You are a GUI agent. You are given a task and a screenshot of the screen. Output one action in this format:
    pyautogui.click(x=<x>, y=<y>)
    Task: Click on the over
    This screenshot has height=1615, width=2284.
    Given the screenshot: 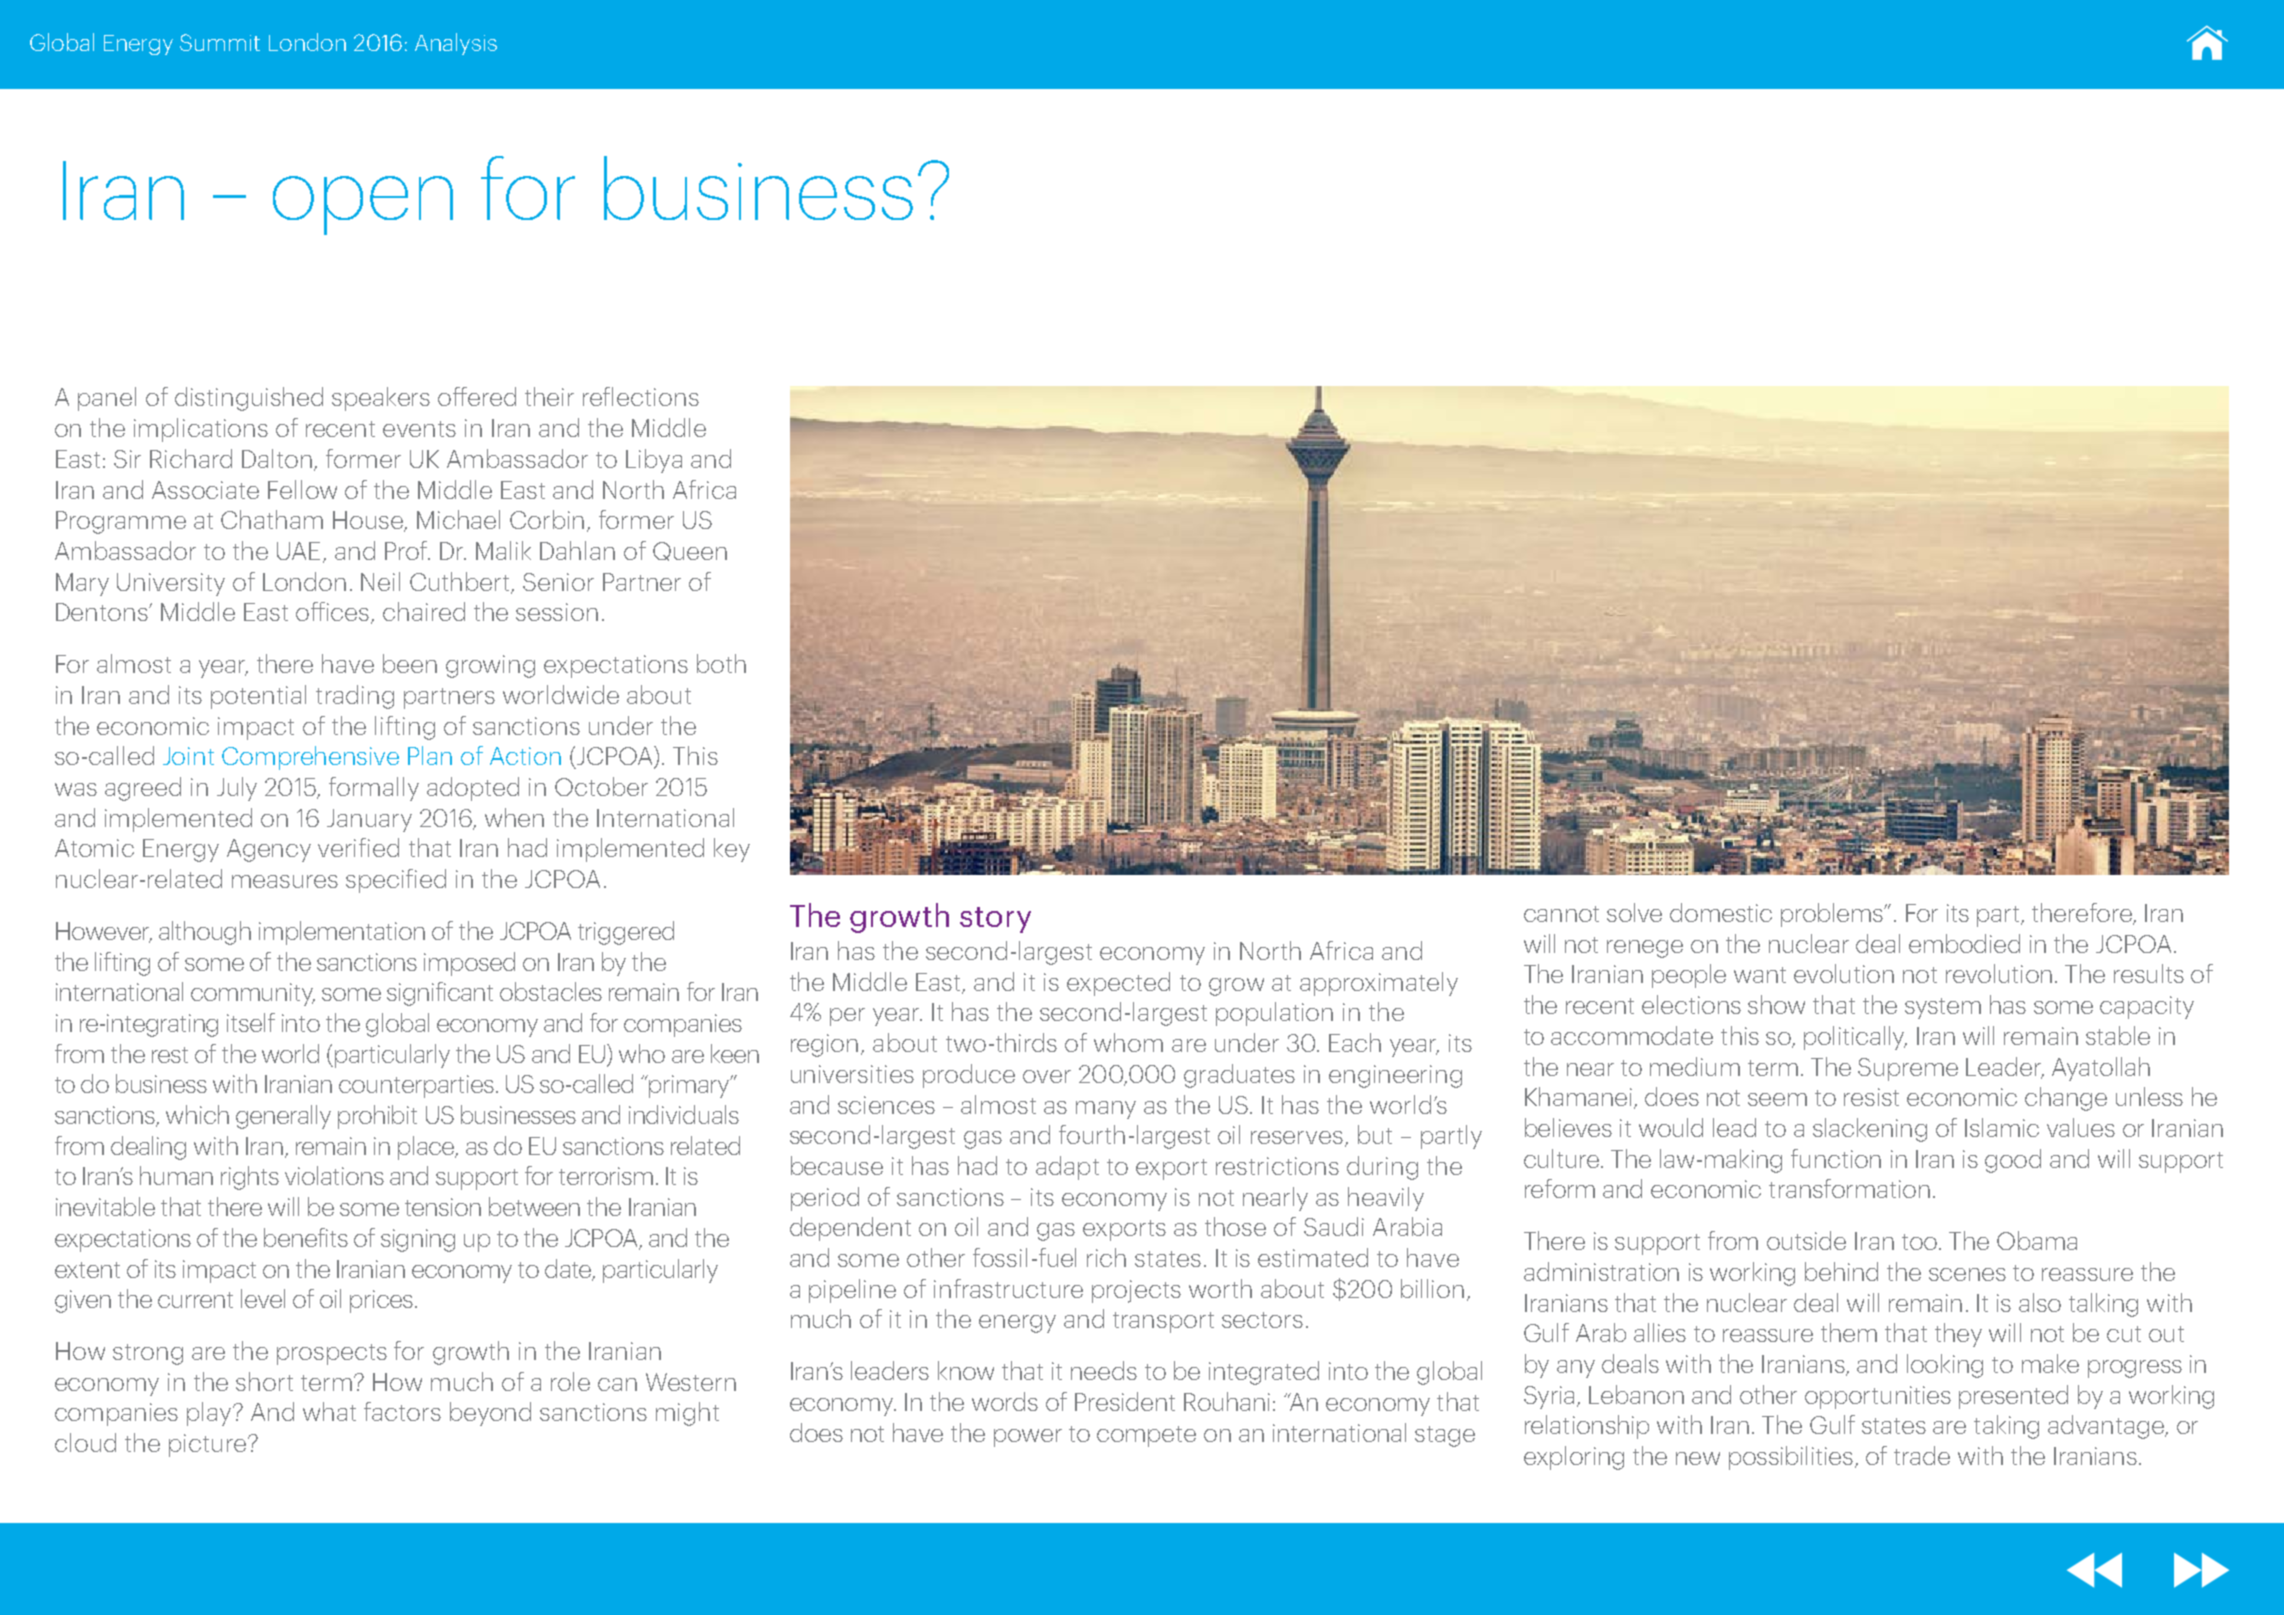 What is the action you would take?
    pyautogui.click(x=1047, y=1076)
